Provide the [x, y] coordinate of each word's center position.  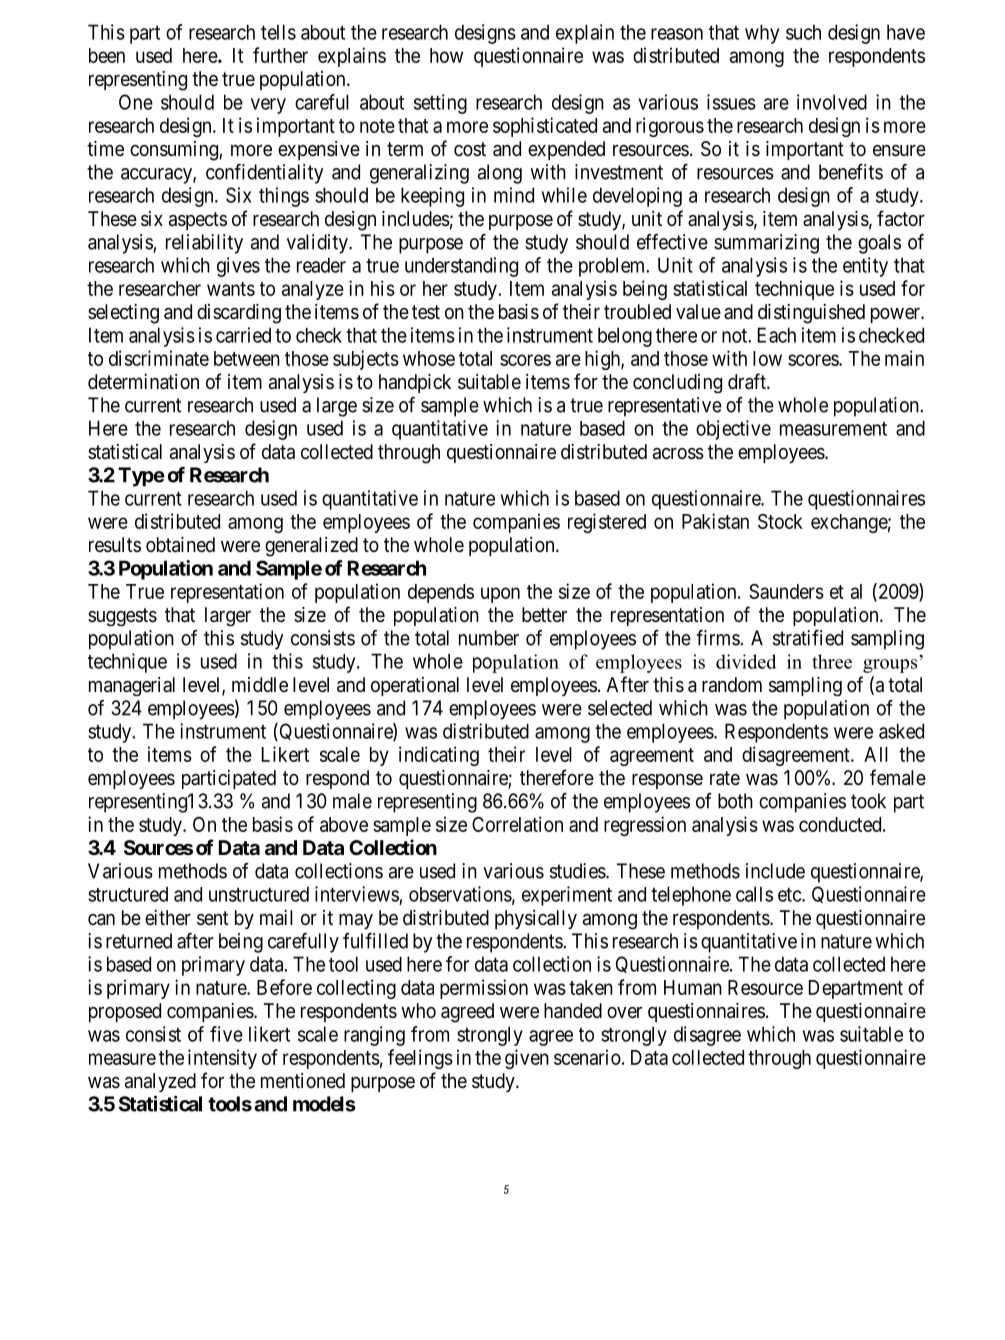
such [803, 32]
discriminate [159, 358]
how [446, 55]
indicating [439, 756]
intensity [222, 1059]
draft [748, 381]
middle [260, 684]
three [832, 661]
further [280, 55]
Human [693, 987]
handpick [415, 383]
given [527, 1059]
